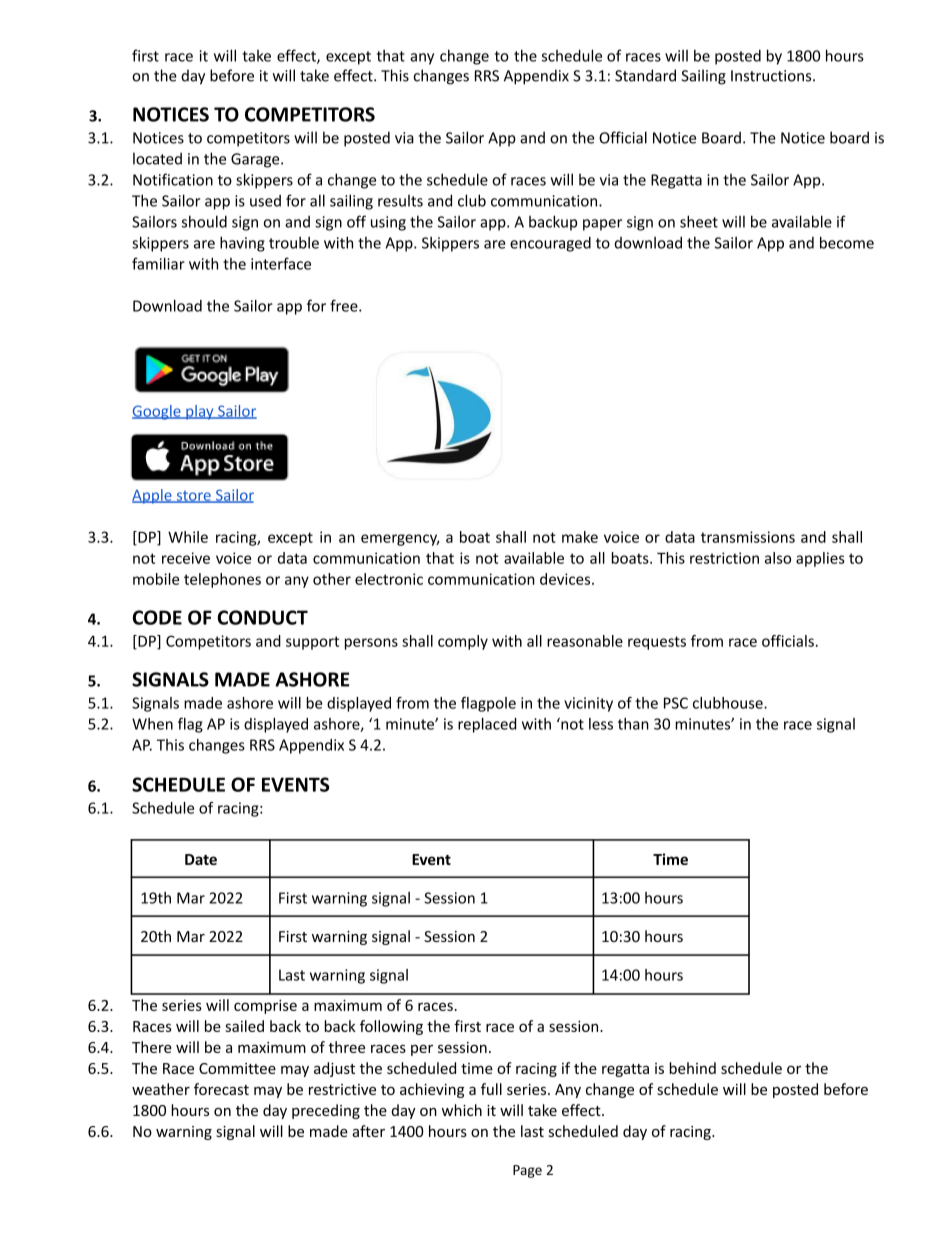 The width and height of the document is (952, 1233). What do you see at coordinates (193, 497) in the document?
I see `store` at bounding box center [193, 497].
